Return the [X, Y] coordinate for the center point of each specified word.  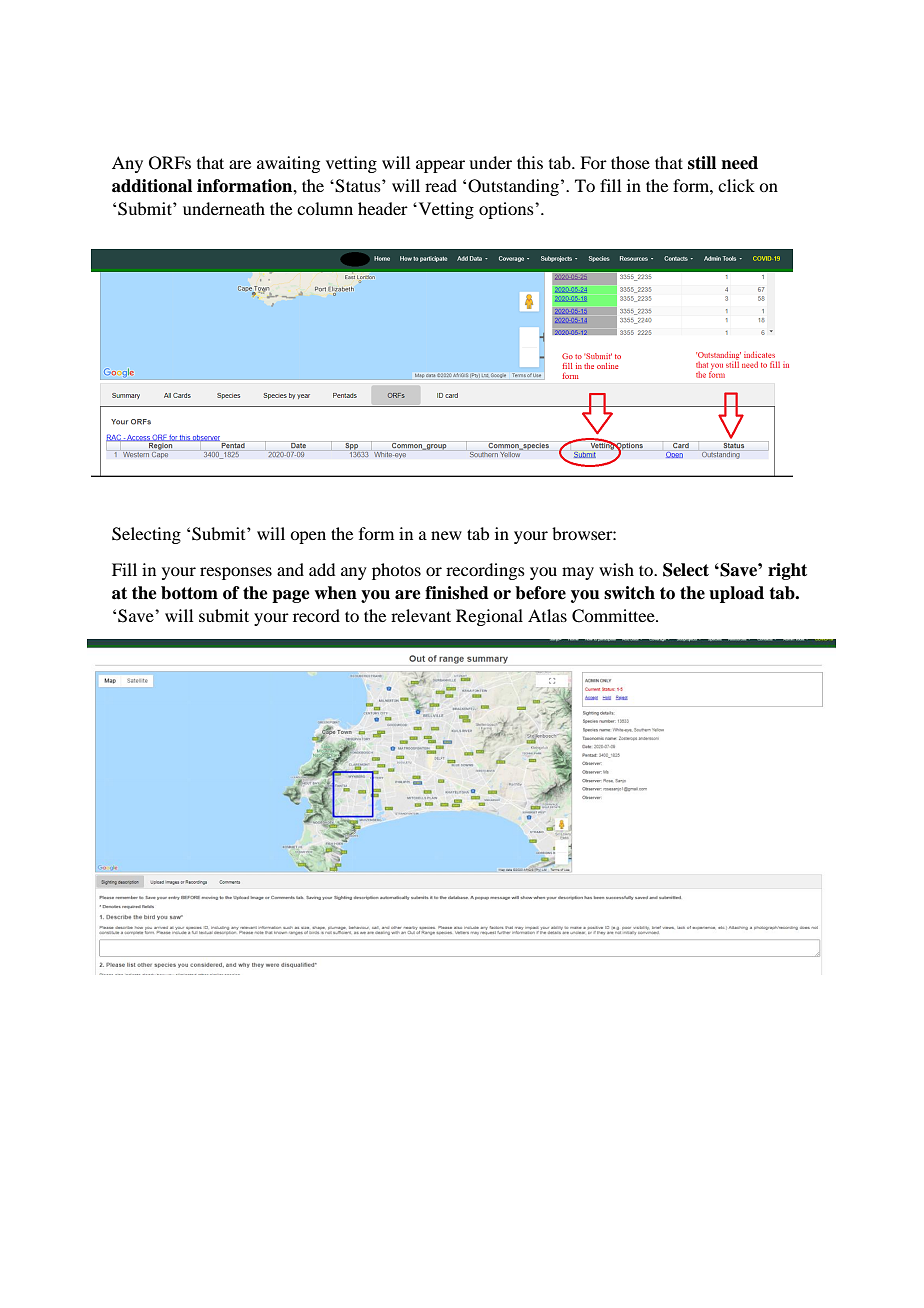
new [446, 535]
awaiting [288, 164]
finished [457, 593]
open [308, 537]
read [441, 185]
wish [616, 569]
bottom [189, 593]
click [736, 185]
